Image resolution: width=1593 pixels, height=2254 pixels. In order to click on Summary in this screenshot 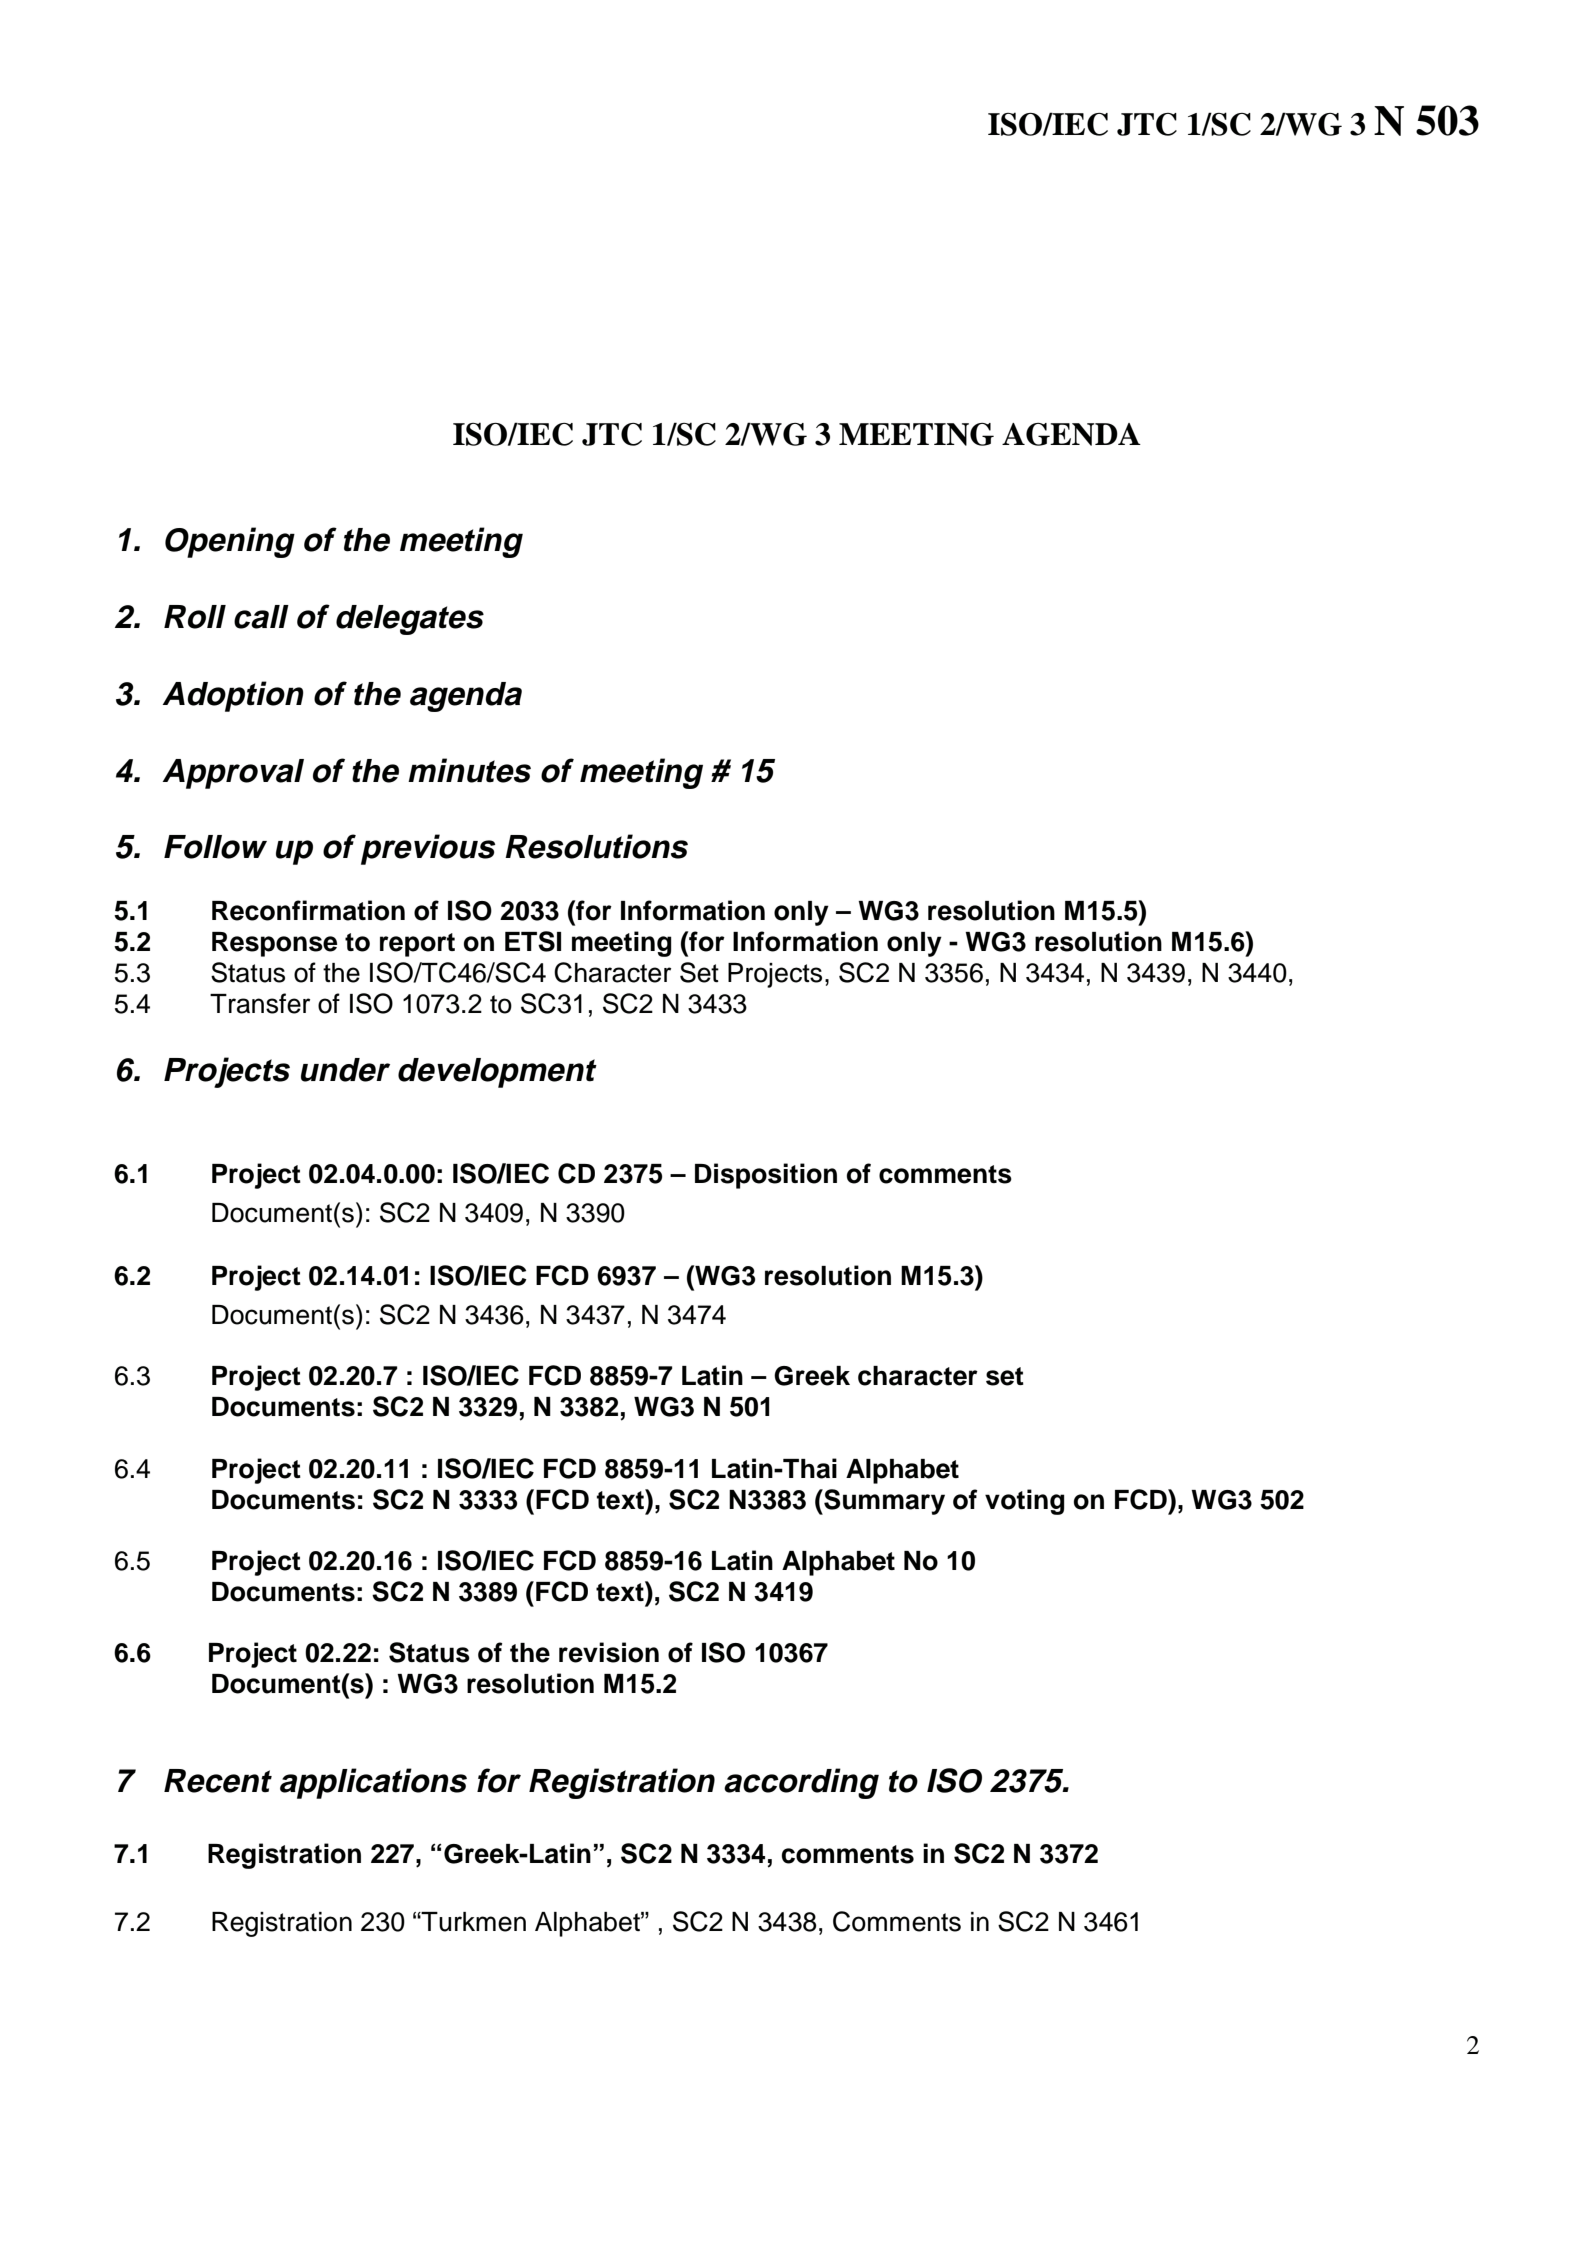, I will do `click(883, 1502)`.
